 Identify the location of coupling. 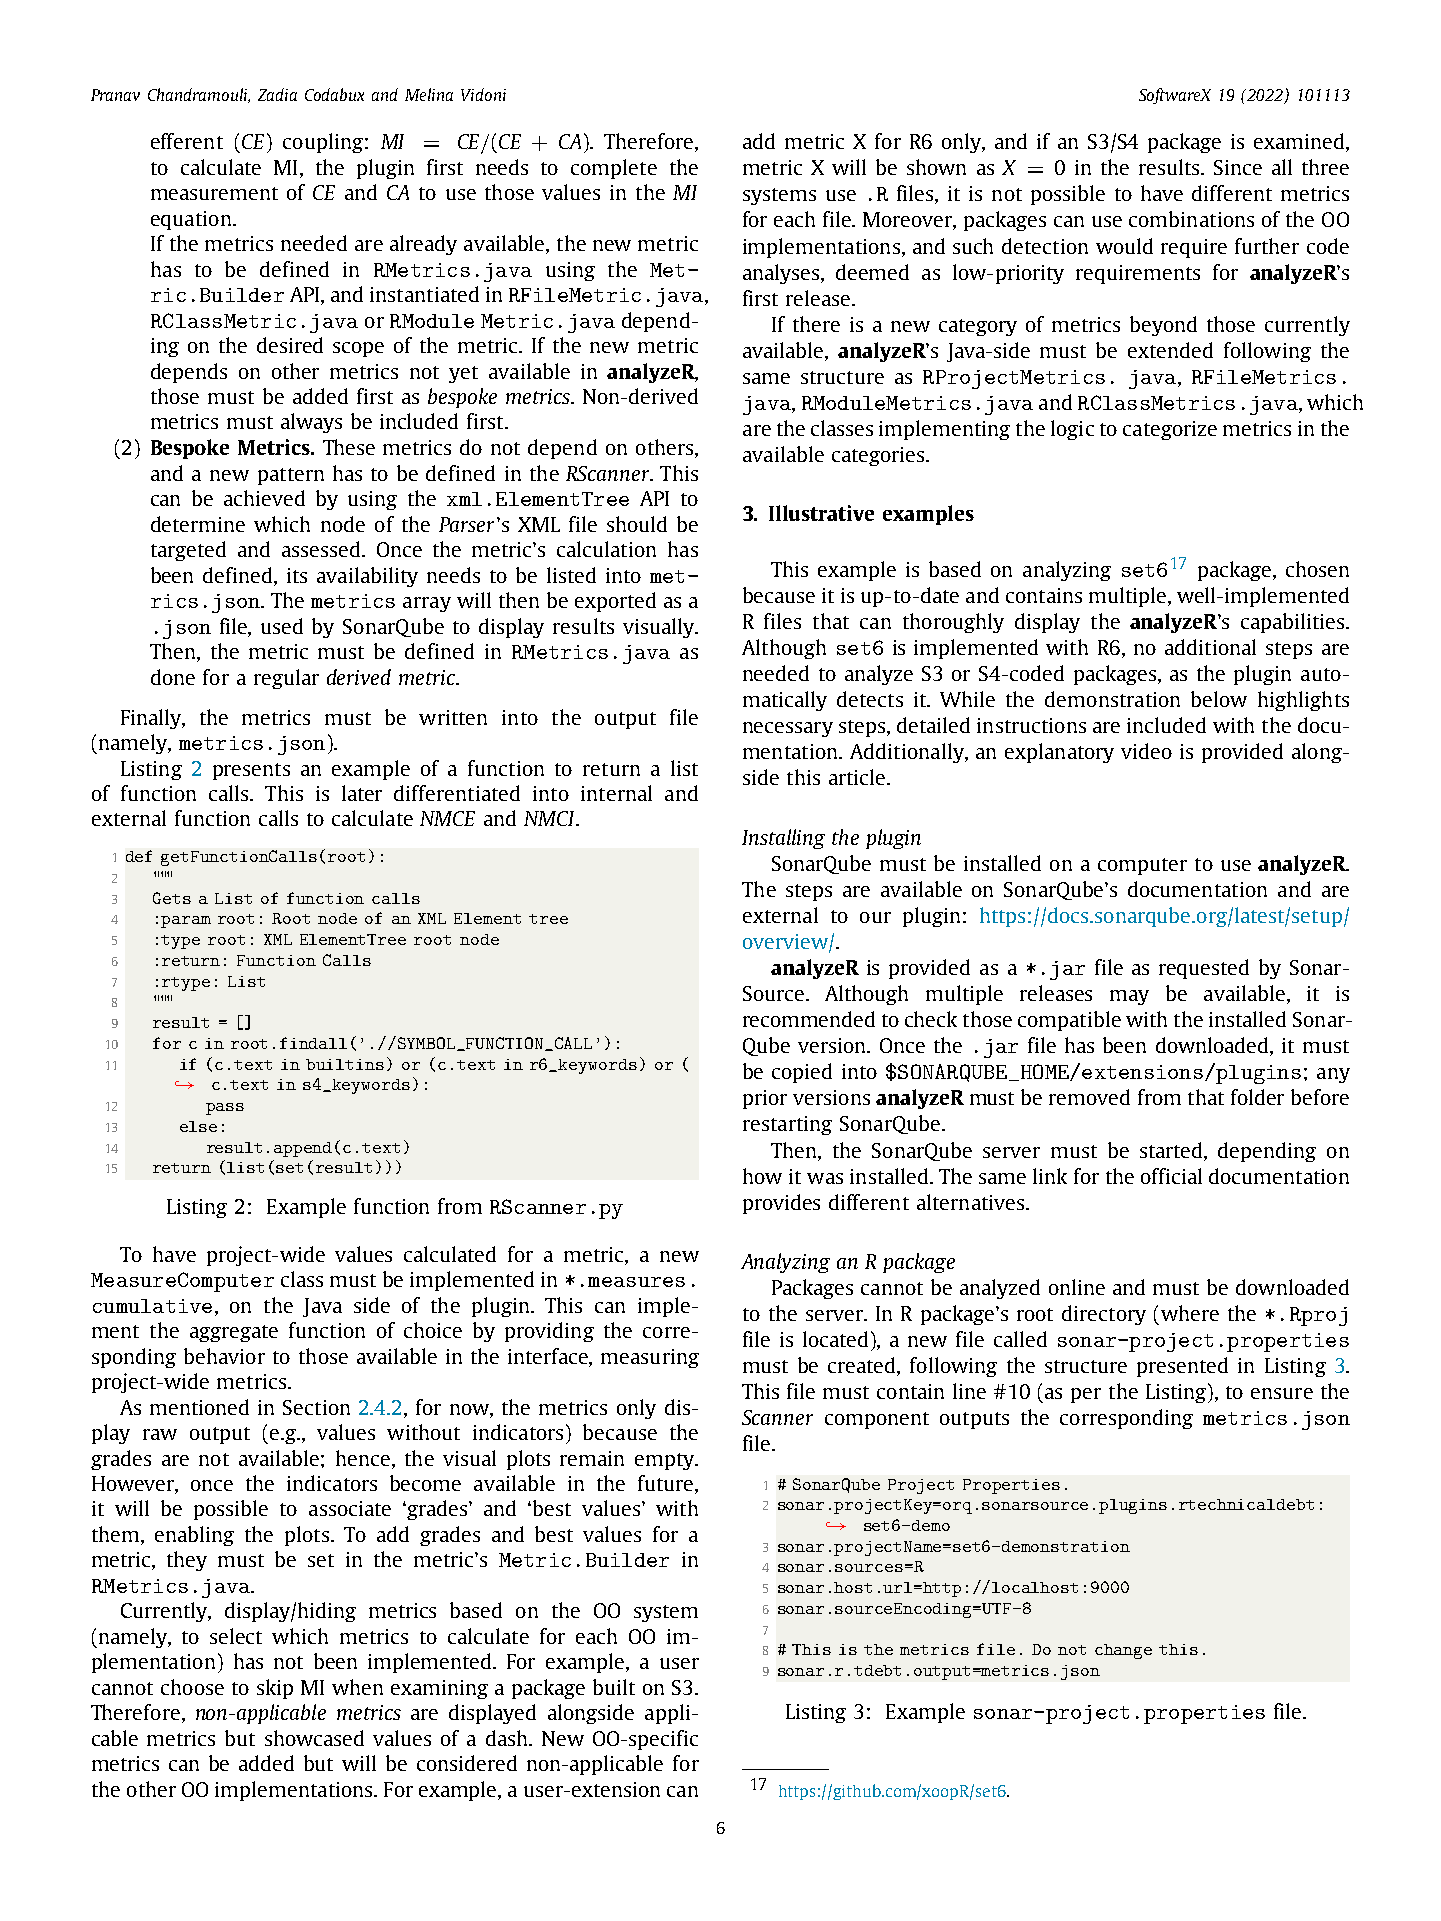
(323, 143).
